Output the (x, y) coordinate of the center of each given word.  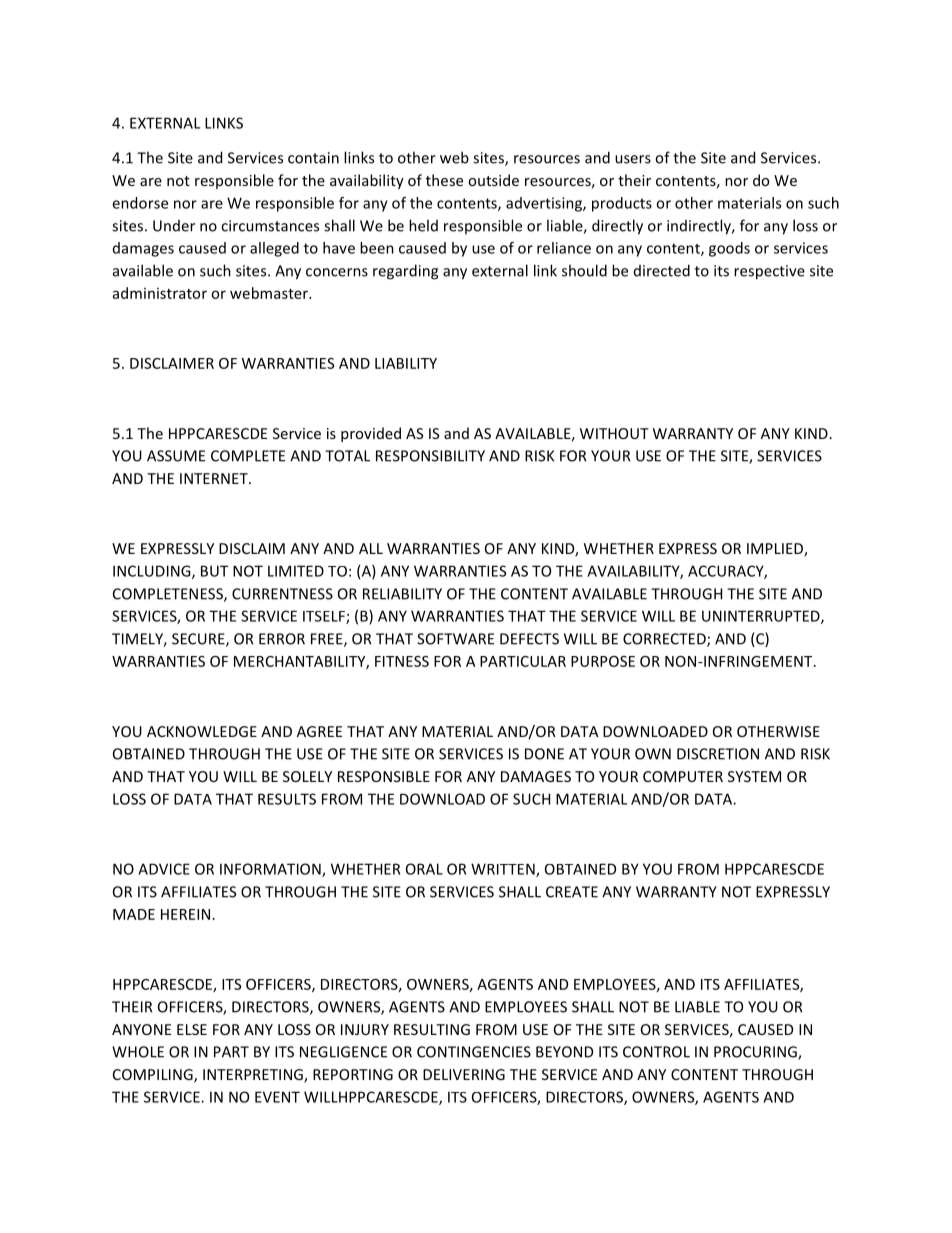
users (633, 159)
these (444, 180)
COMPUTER (683, 776)
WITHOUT (614, 433)
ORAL (424, 869)
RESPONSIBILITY (430, 456)
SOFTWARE (455, 639)
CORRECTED (665, 640)
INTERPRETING (254, 1076)
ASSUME (176, 456)
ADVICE (164, 869)
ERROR (282, 639)
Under (174, 226)
